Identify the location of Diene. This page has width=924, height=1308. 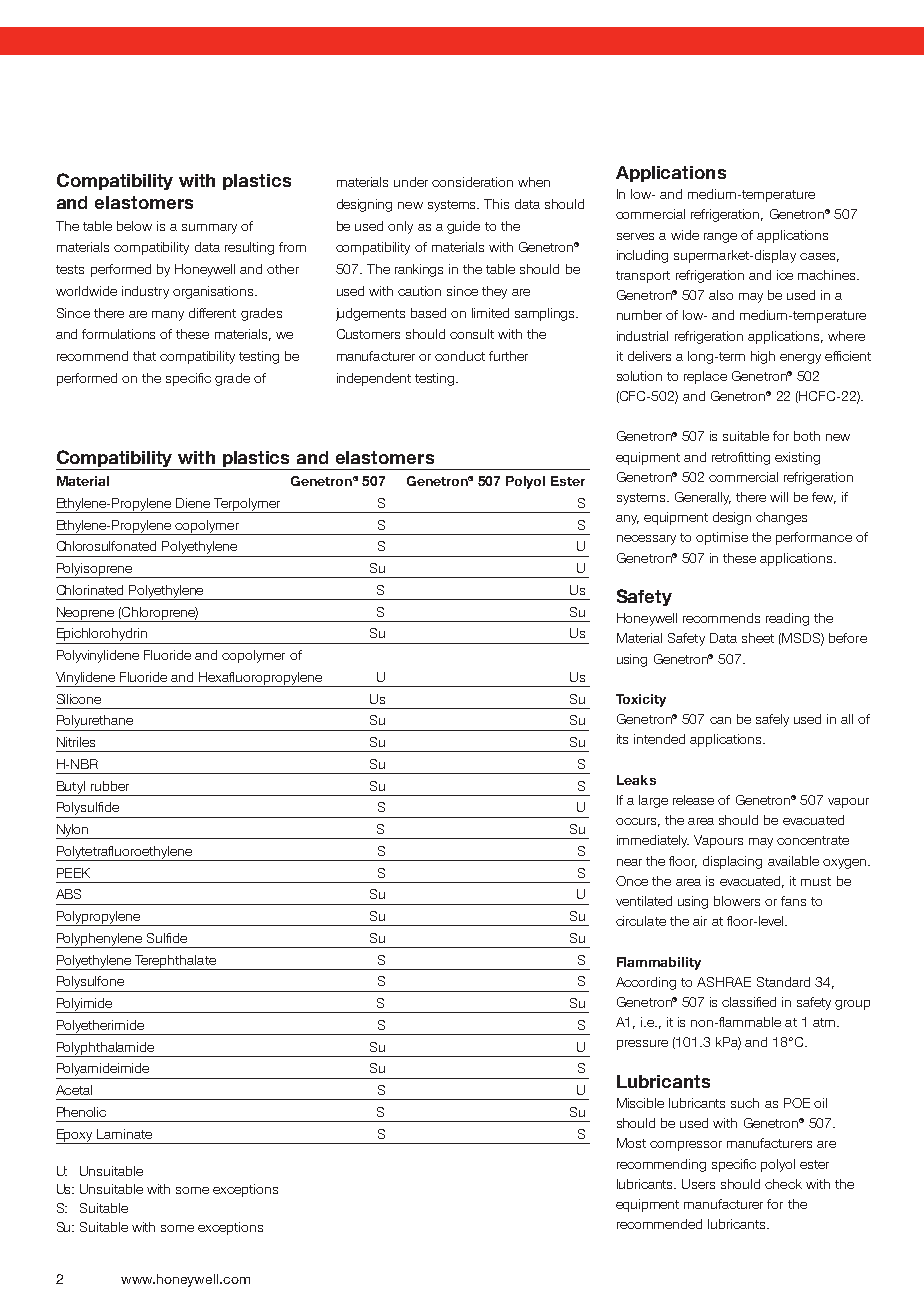
(193, 503).
